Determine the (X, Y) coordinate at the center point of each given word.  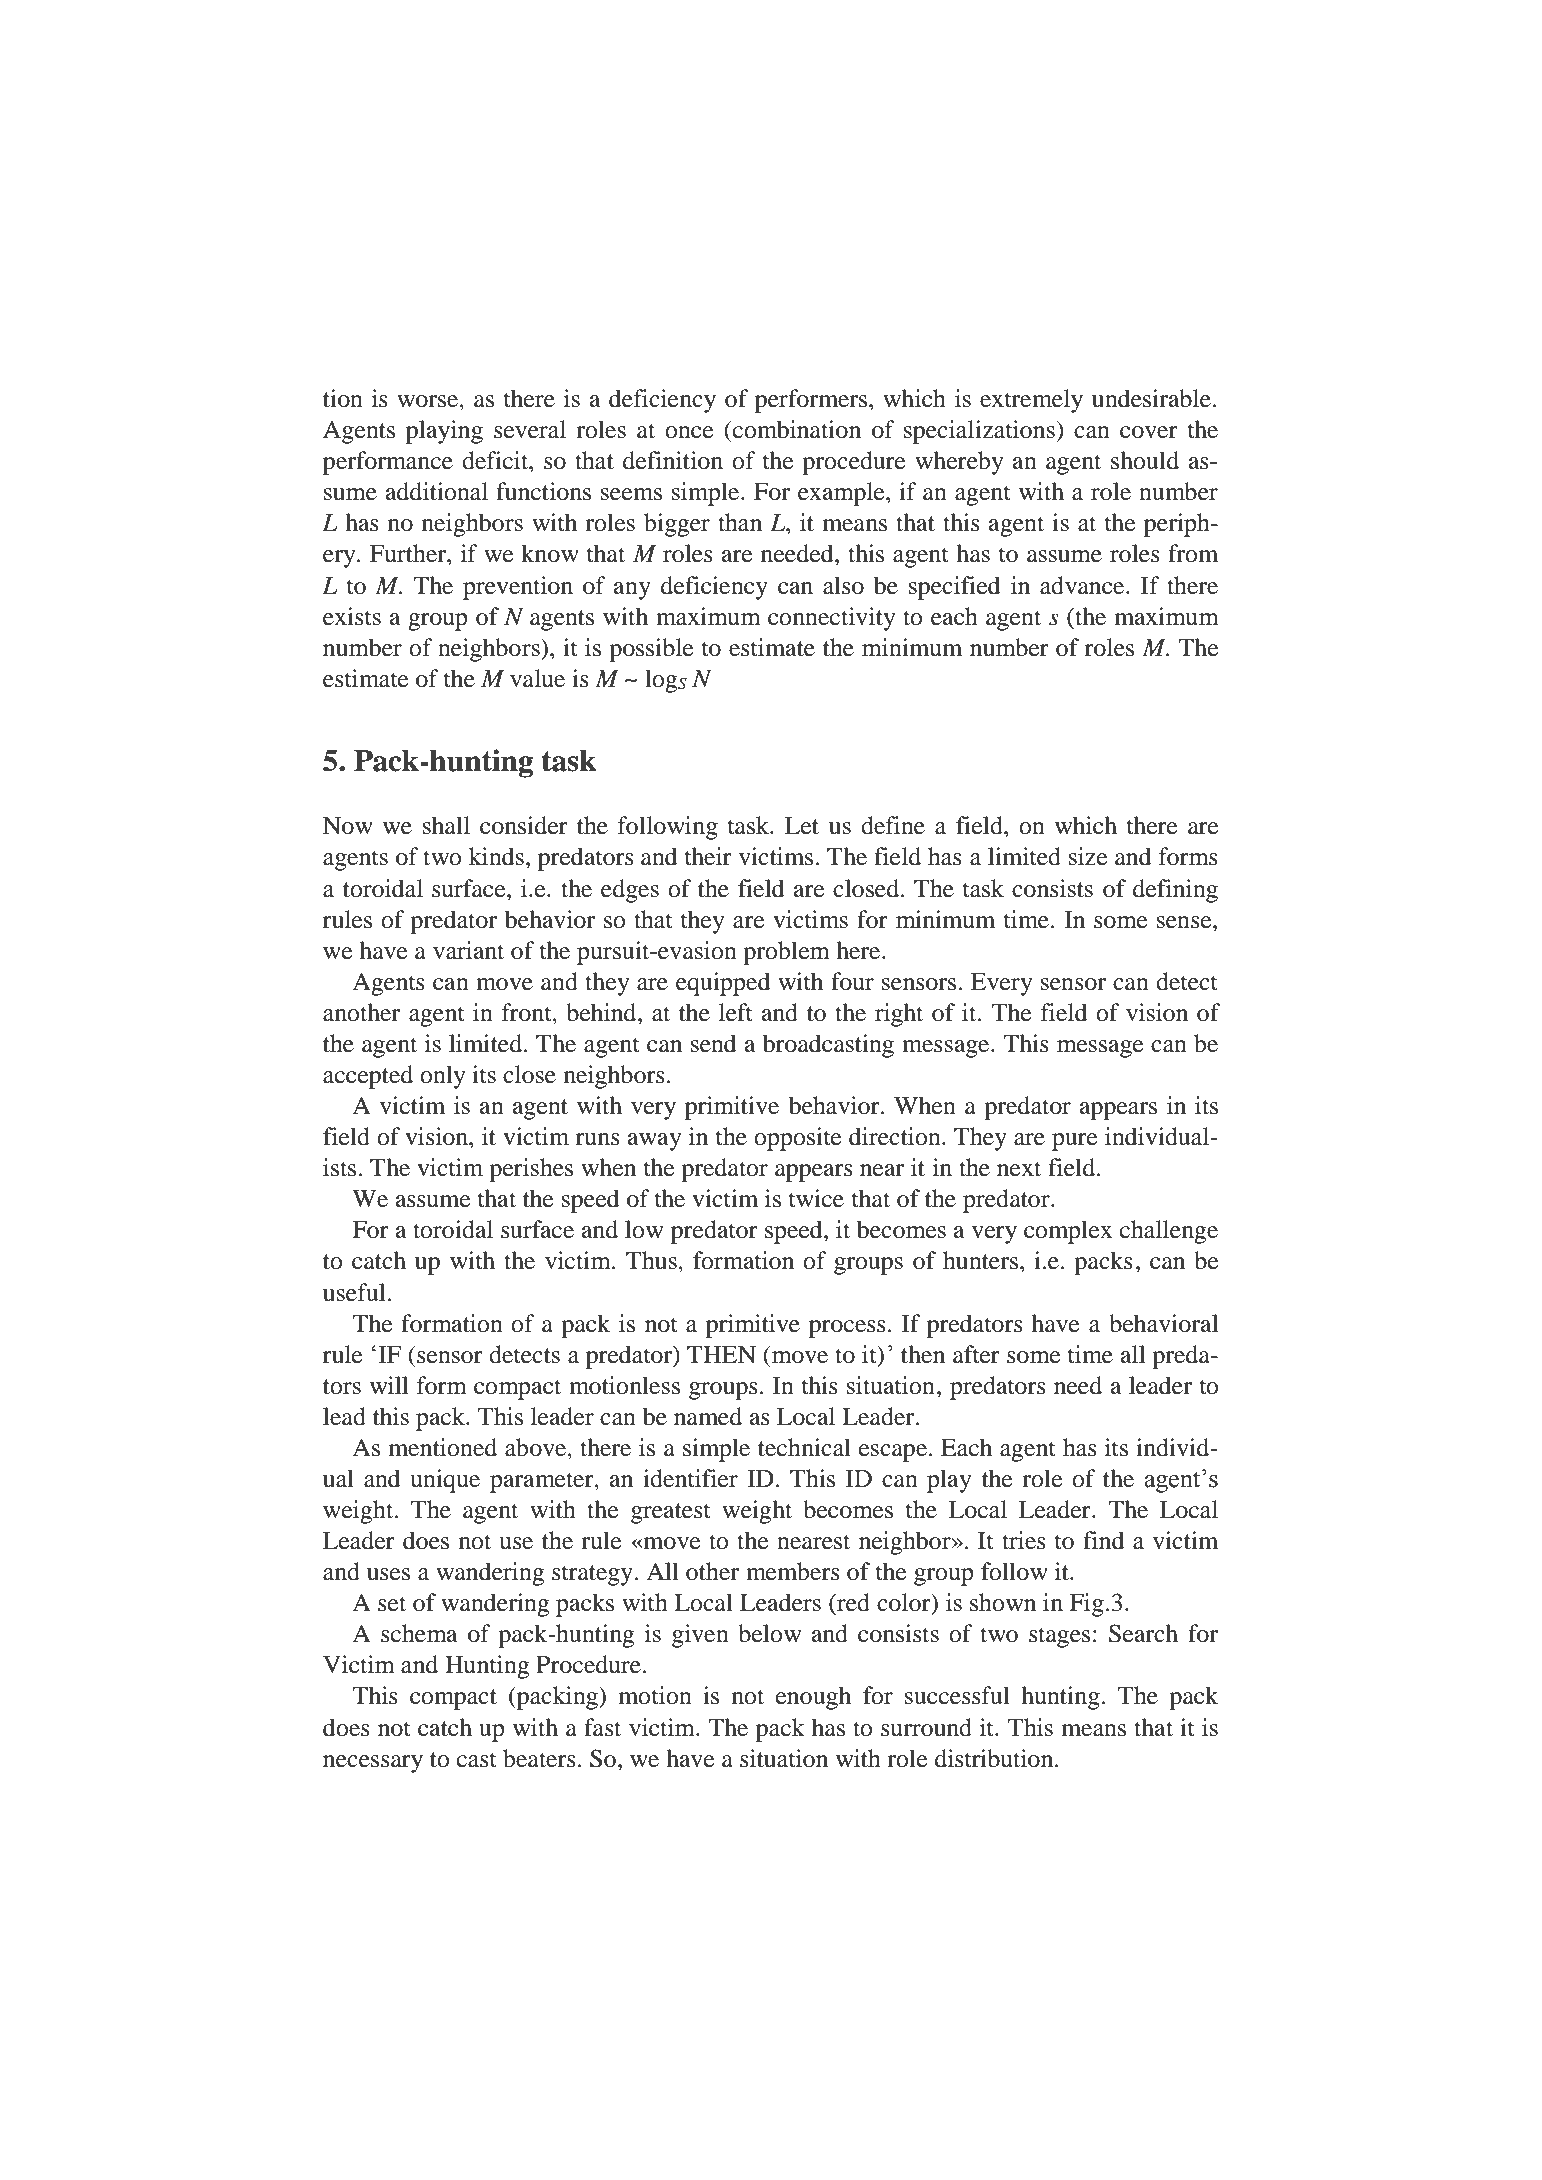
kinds (496, 856)
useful (355, 1292)
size (1088, 856)
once (689, 432)
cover (1149, 432)
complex (1068, 1232)
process (847, 1329)
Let (802, 826)
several (530, 429)
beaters (539, 1758)
